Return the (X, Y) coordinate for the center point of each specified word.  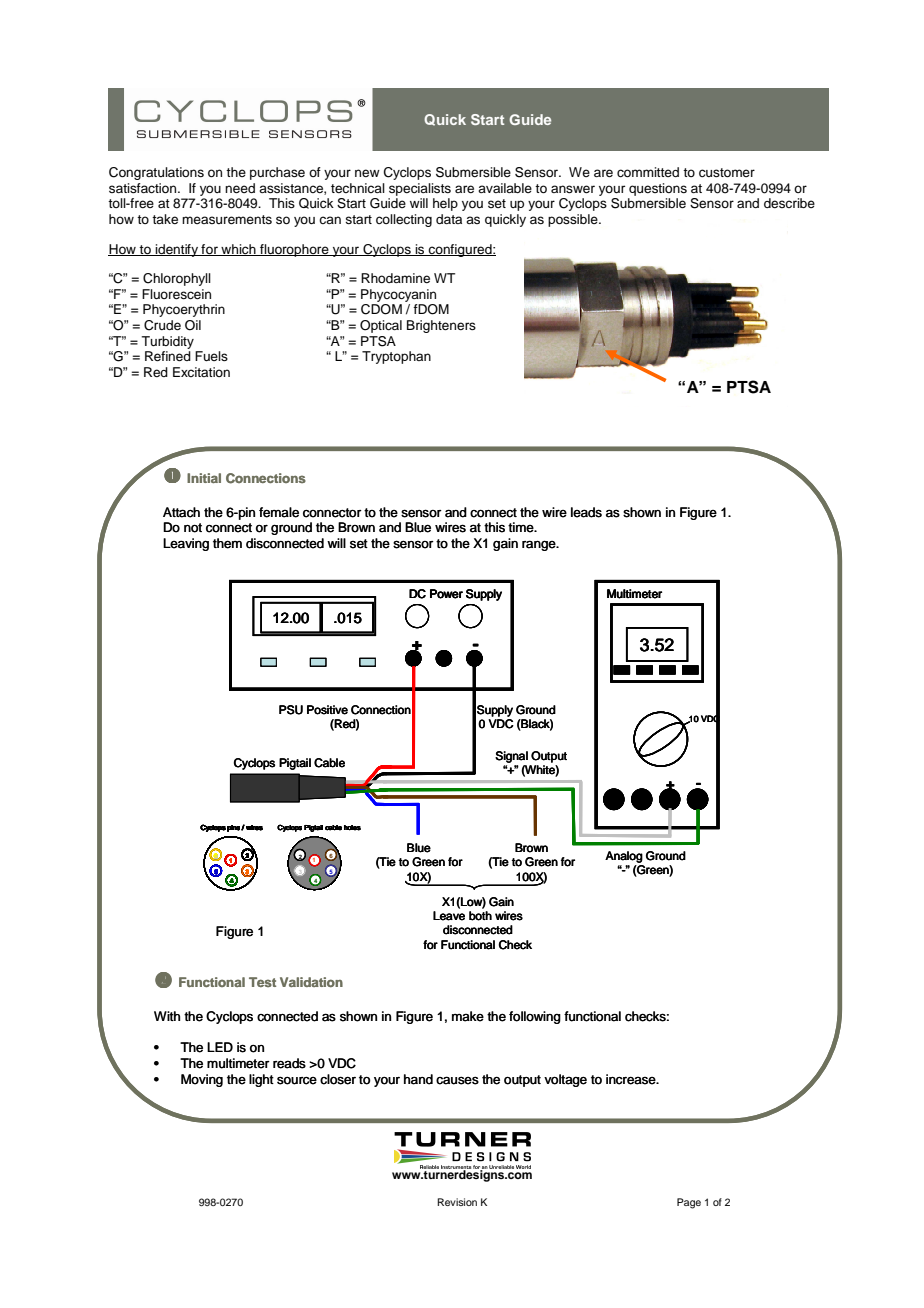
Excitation (201, 372)
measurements (227, 219)
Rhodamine (395, 278)
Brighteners (441, 326)
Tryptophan (396, 357)
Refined (168, 356)
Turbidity (167, 342)
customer (727, 172)
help (445, 204)
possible (574, 220)
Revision (457, 1202)
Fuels (211, 356)
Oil (193, 325)
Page (689, 1203)
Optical (381, 326)
